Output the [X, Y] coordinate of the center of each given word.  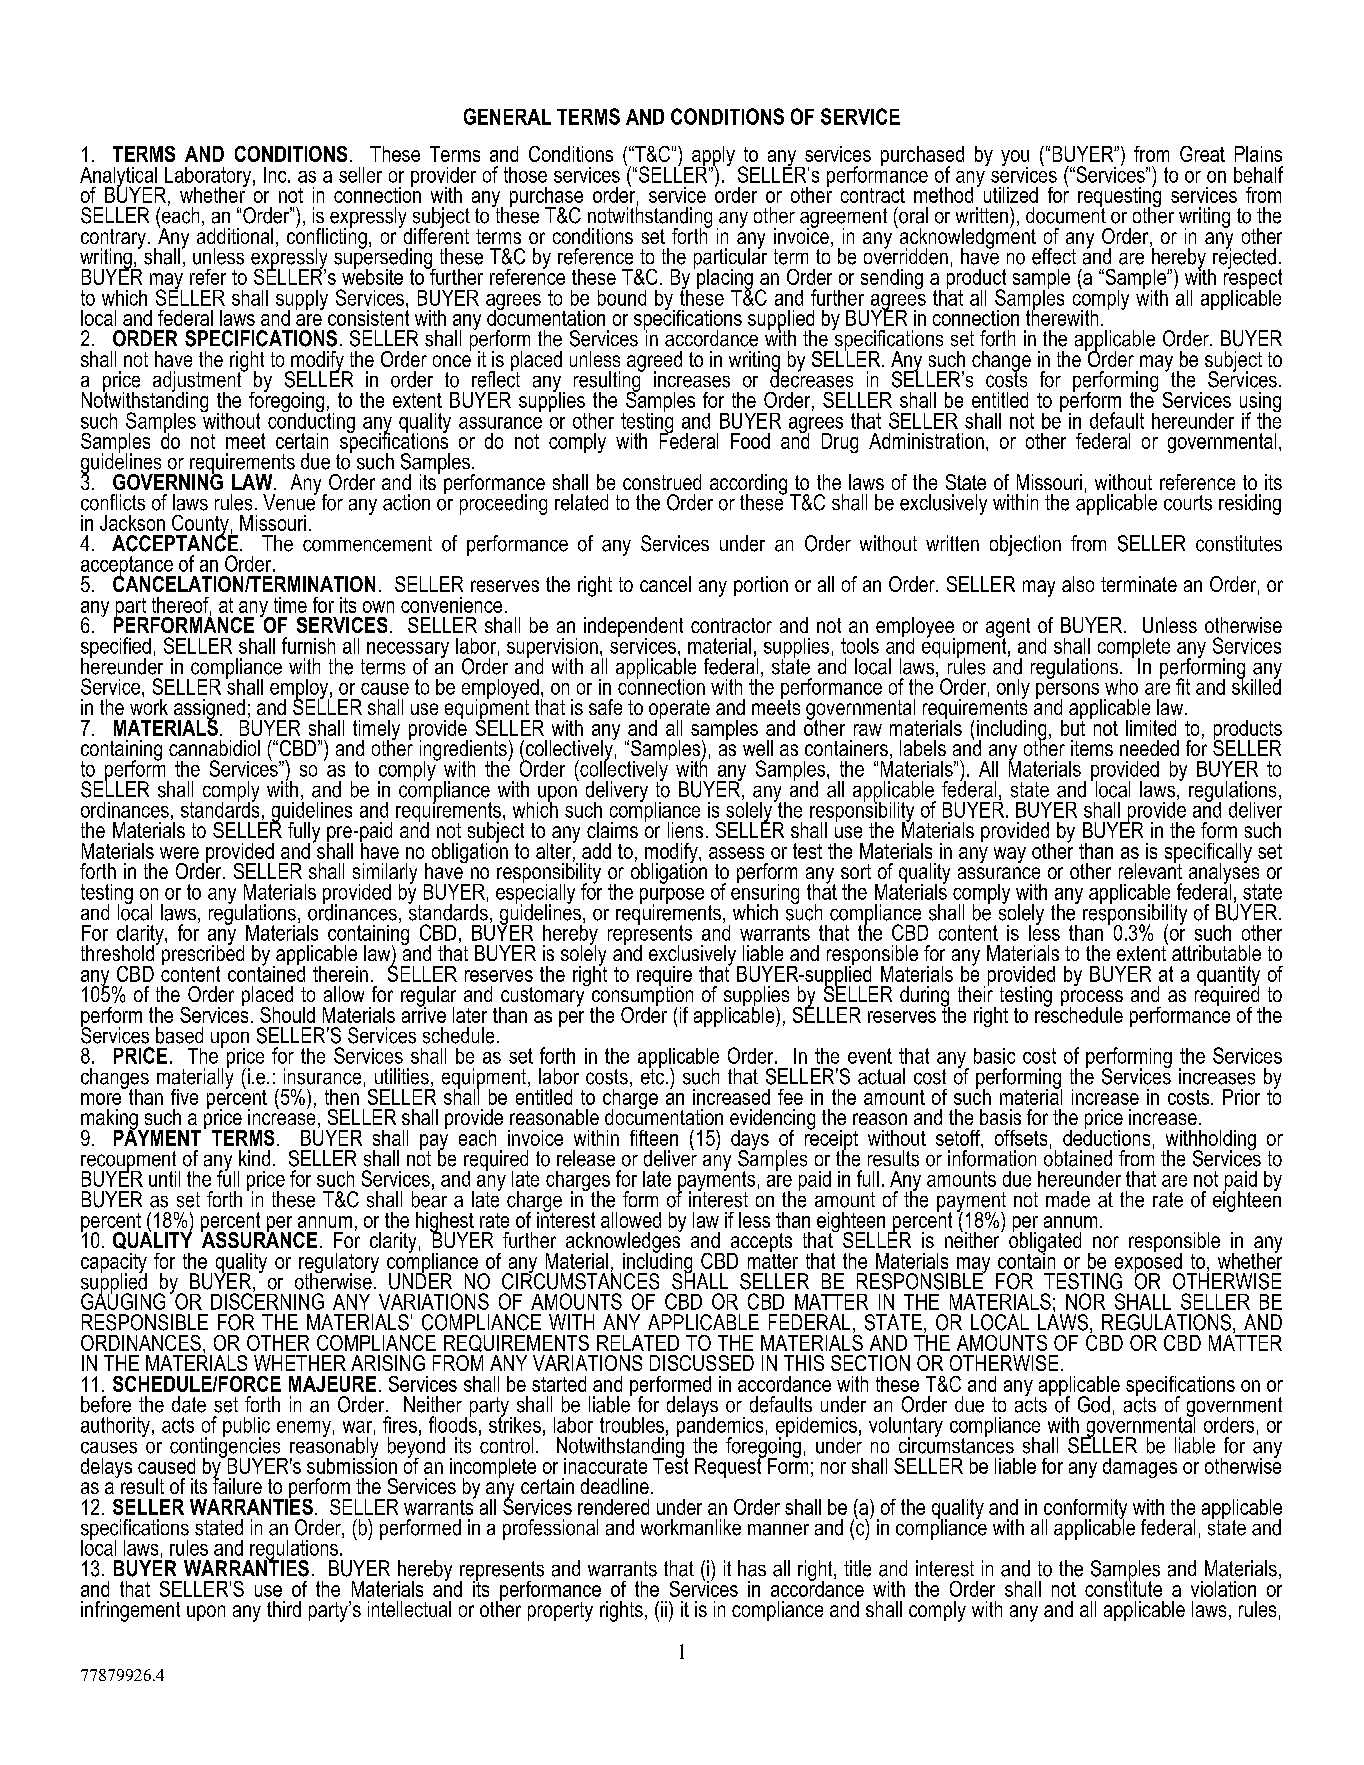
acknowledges [624, 1242]
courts [1188, 503]
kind [254, 1158]
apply [712, 157]
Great [1202, 154]
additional [235, 234]
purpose [672, 897]
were [179, 853]
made [1068, 1199]
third [284, 1609]
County [200, 526]
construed [662, 482]
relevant [1150, 869]
